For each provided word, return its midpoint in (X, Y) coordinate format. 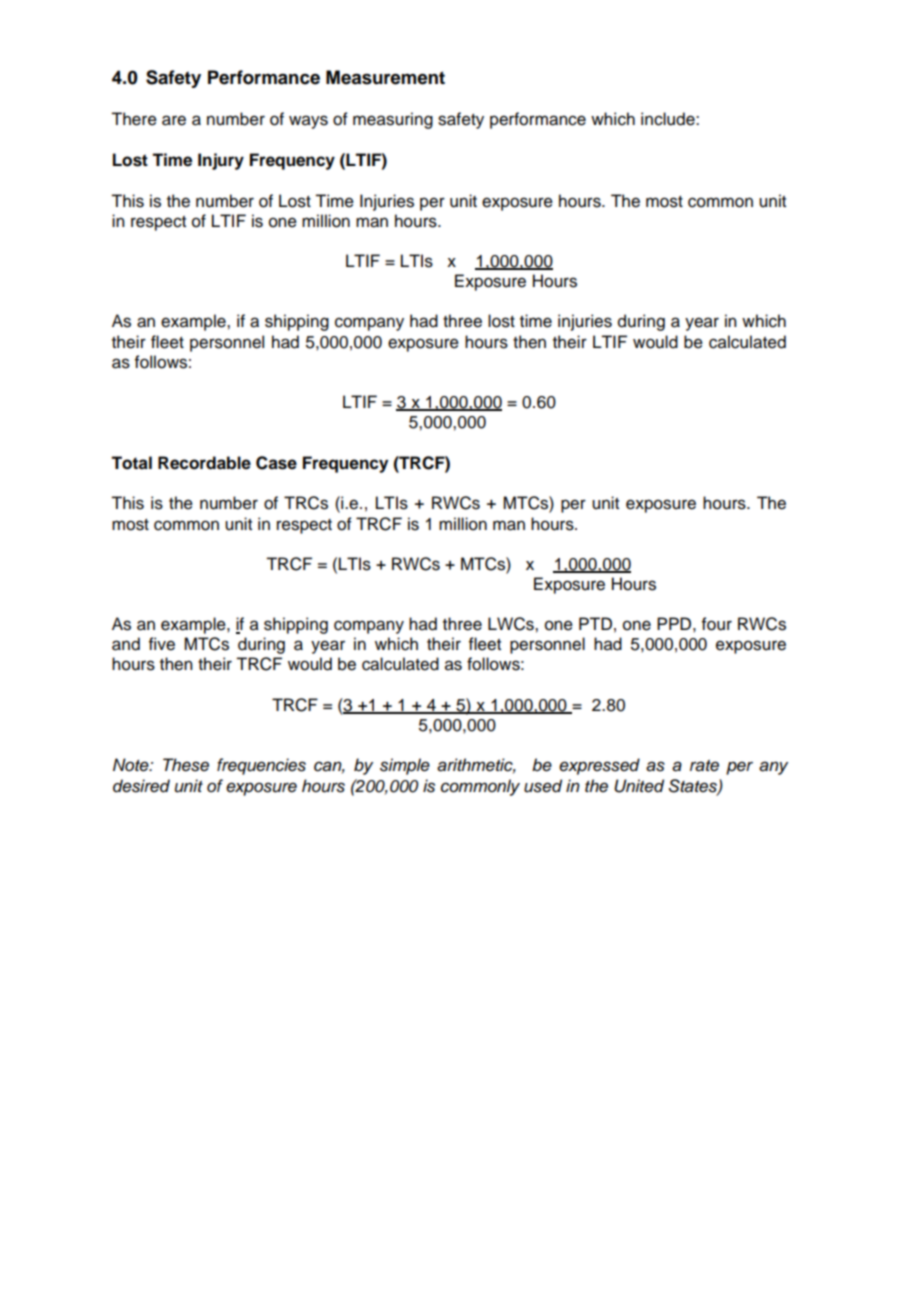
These (186, 765)
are (174, 120)
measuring (393, 120)
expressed (599, 766)
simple (405, 766)
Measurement (385, 77)
